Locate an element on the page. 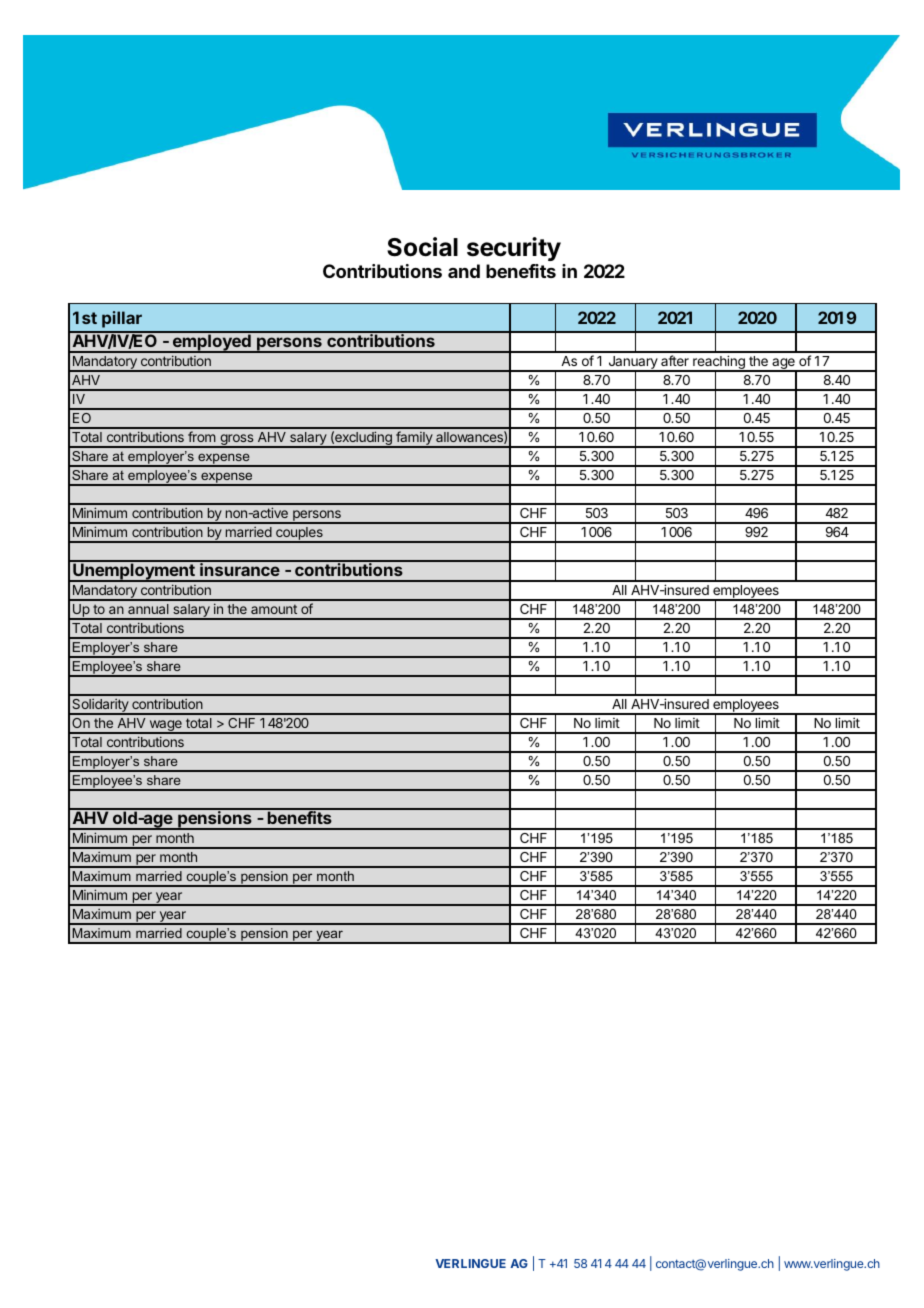 The height and width of the image is (1308, 924). Unemployment is located at coordinates (134, 571).
